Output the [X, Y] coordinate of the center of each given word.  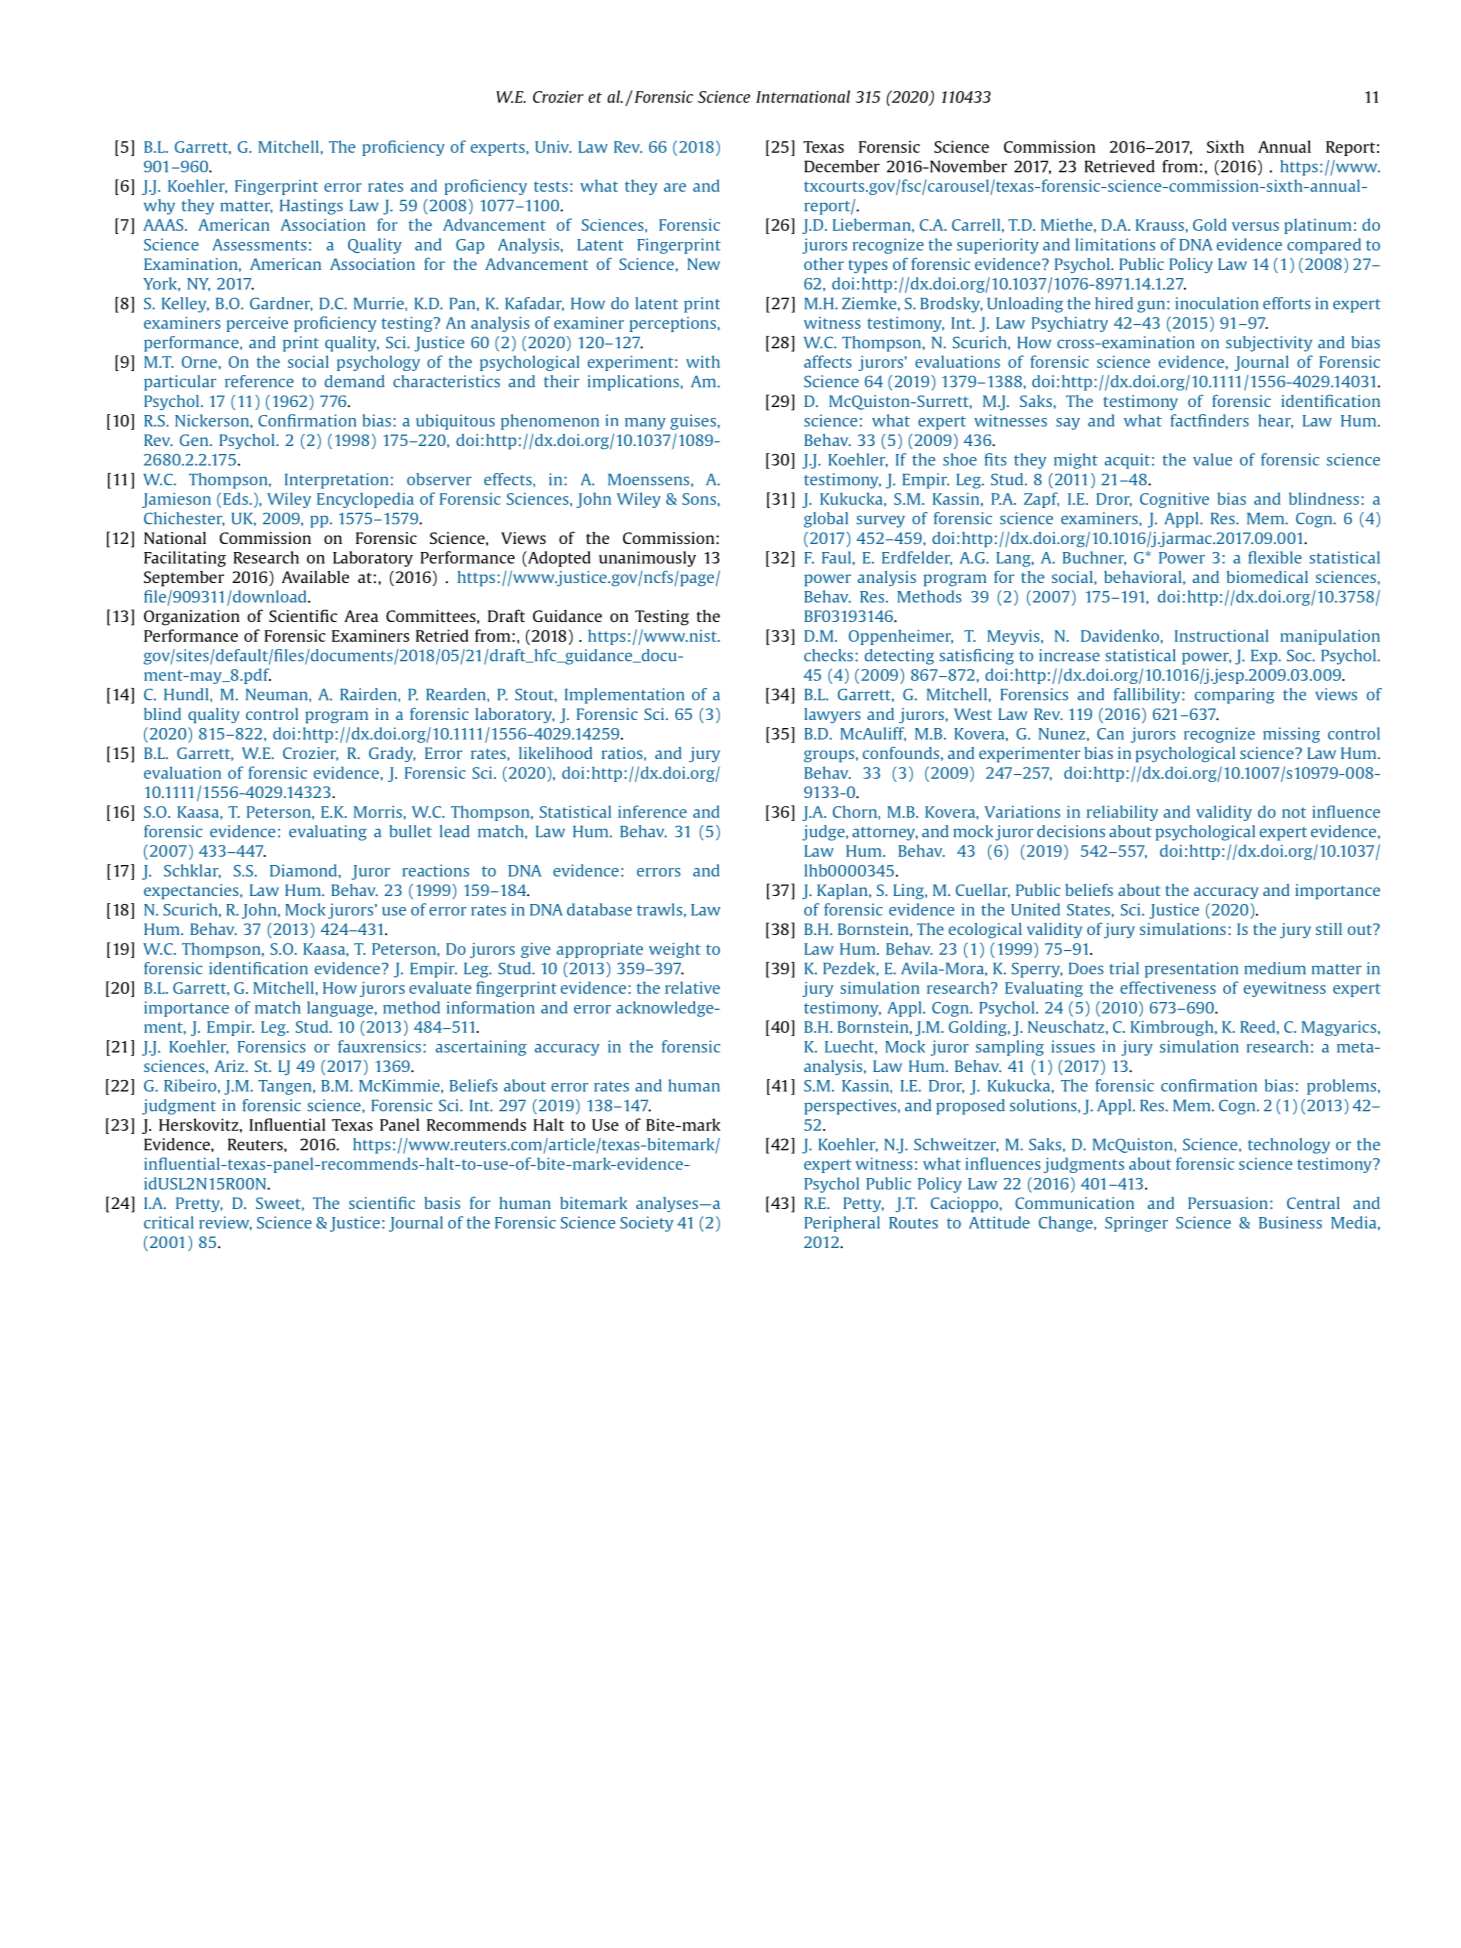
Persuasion [1228, 1203]
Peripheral [842, 1224]
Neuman [278, 695]
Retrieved [1120, 166]
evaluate [440, 987]
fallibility [1148, 696]
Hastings [311, 207]
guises [694, 422]
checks [828, 655]
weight [675, 950]
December [842, 166]
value [1212, 459]
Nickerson [213, 420]
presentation [1191, 970]
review [225, 1223]
